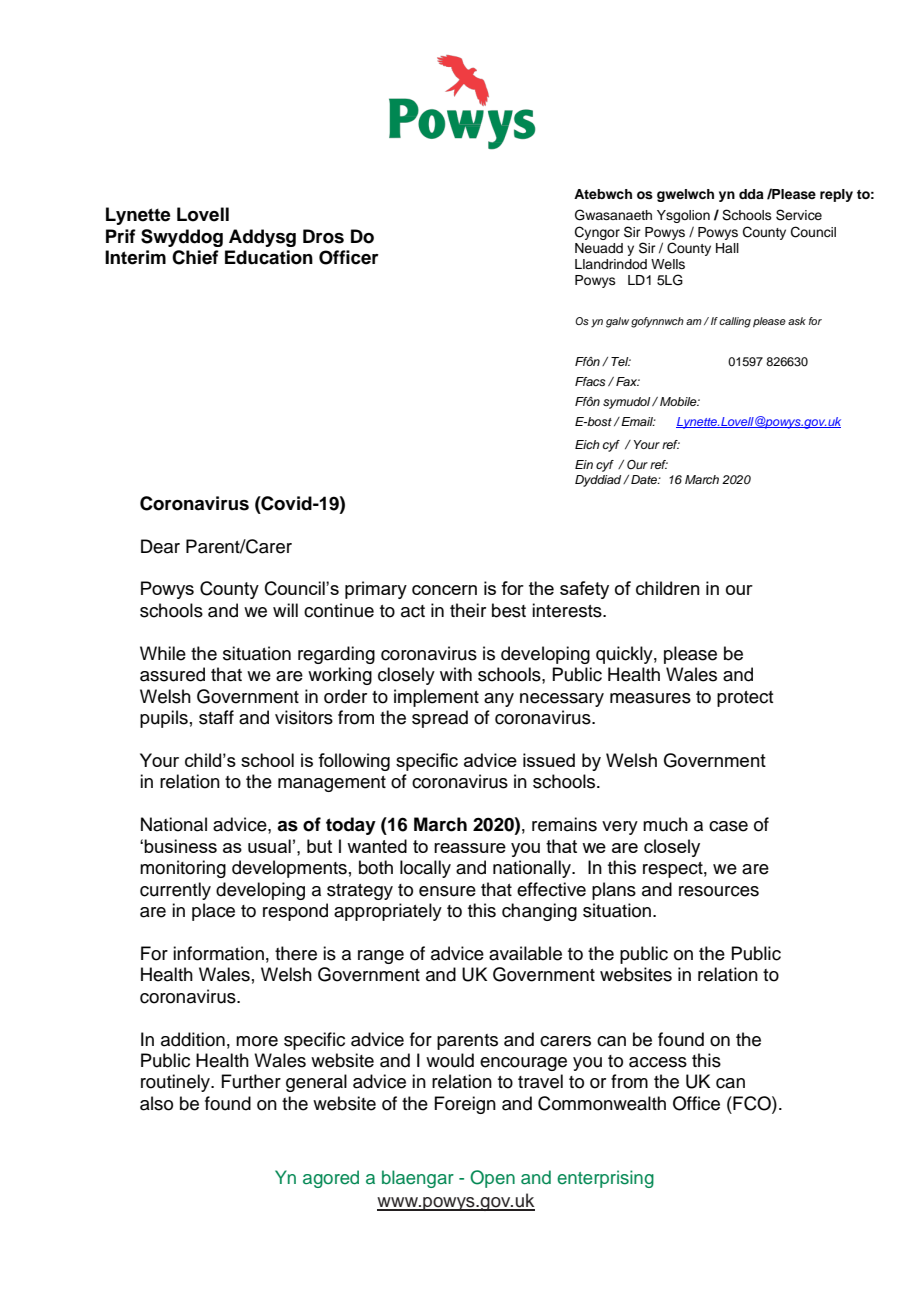 This screenshot has height=1307, width=924. What do you see at coordinates (728, 826) in the screenshot?
I see `case` at bounding box center [728, 826].
